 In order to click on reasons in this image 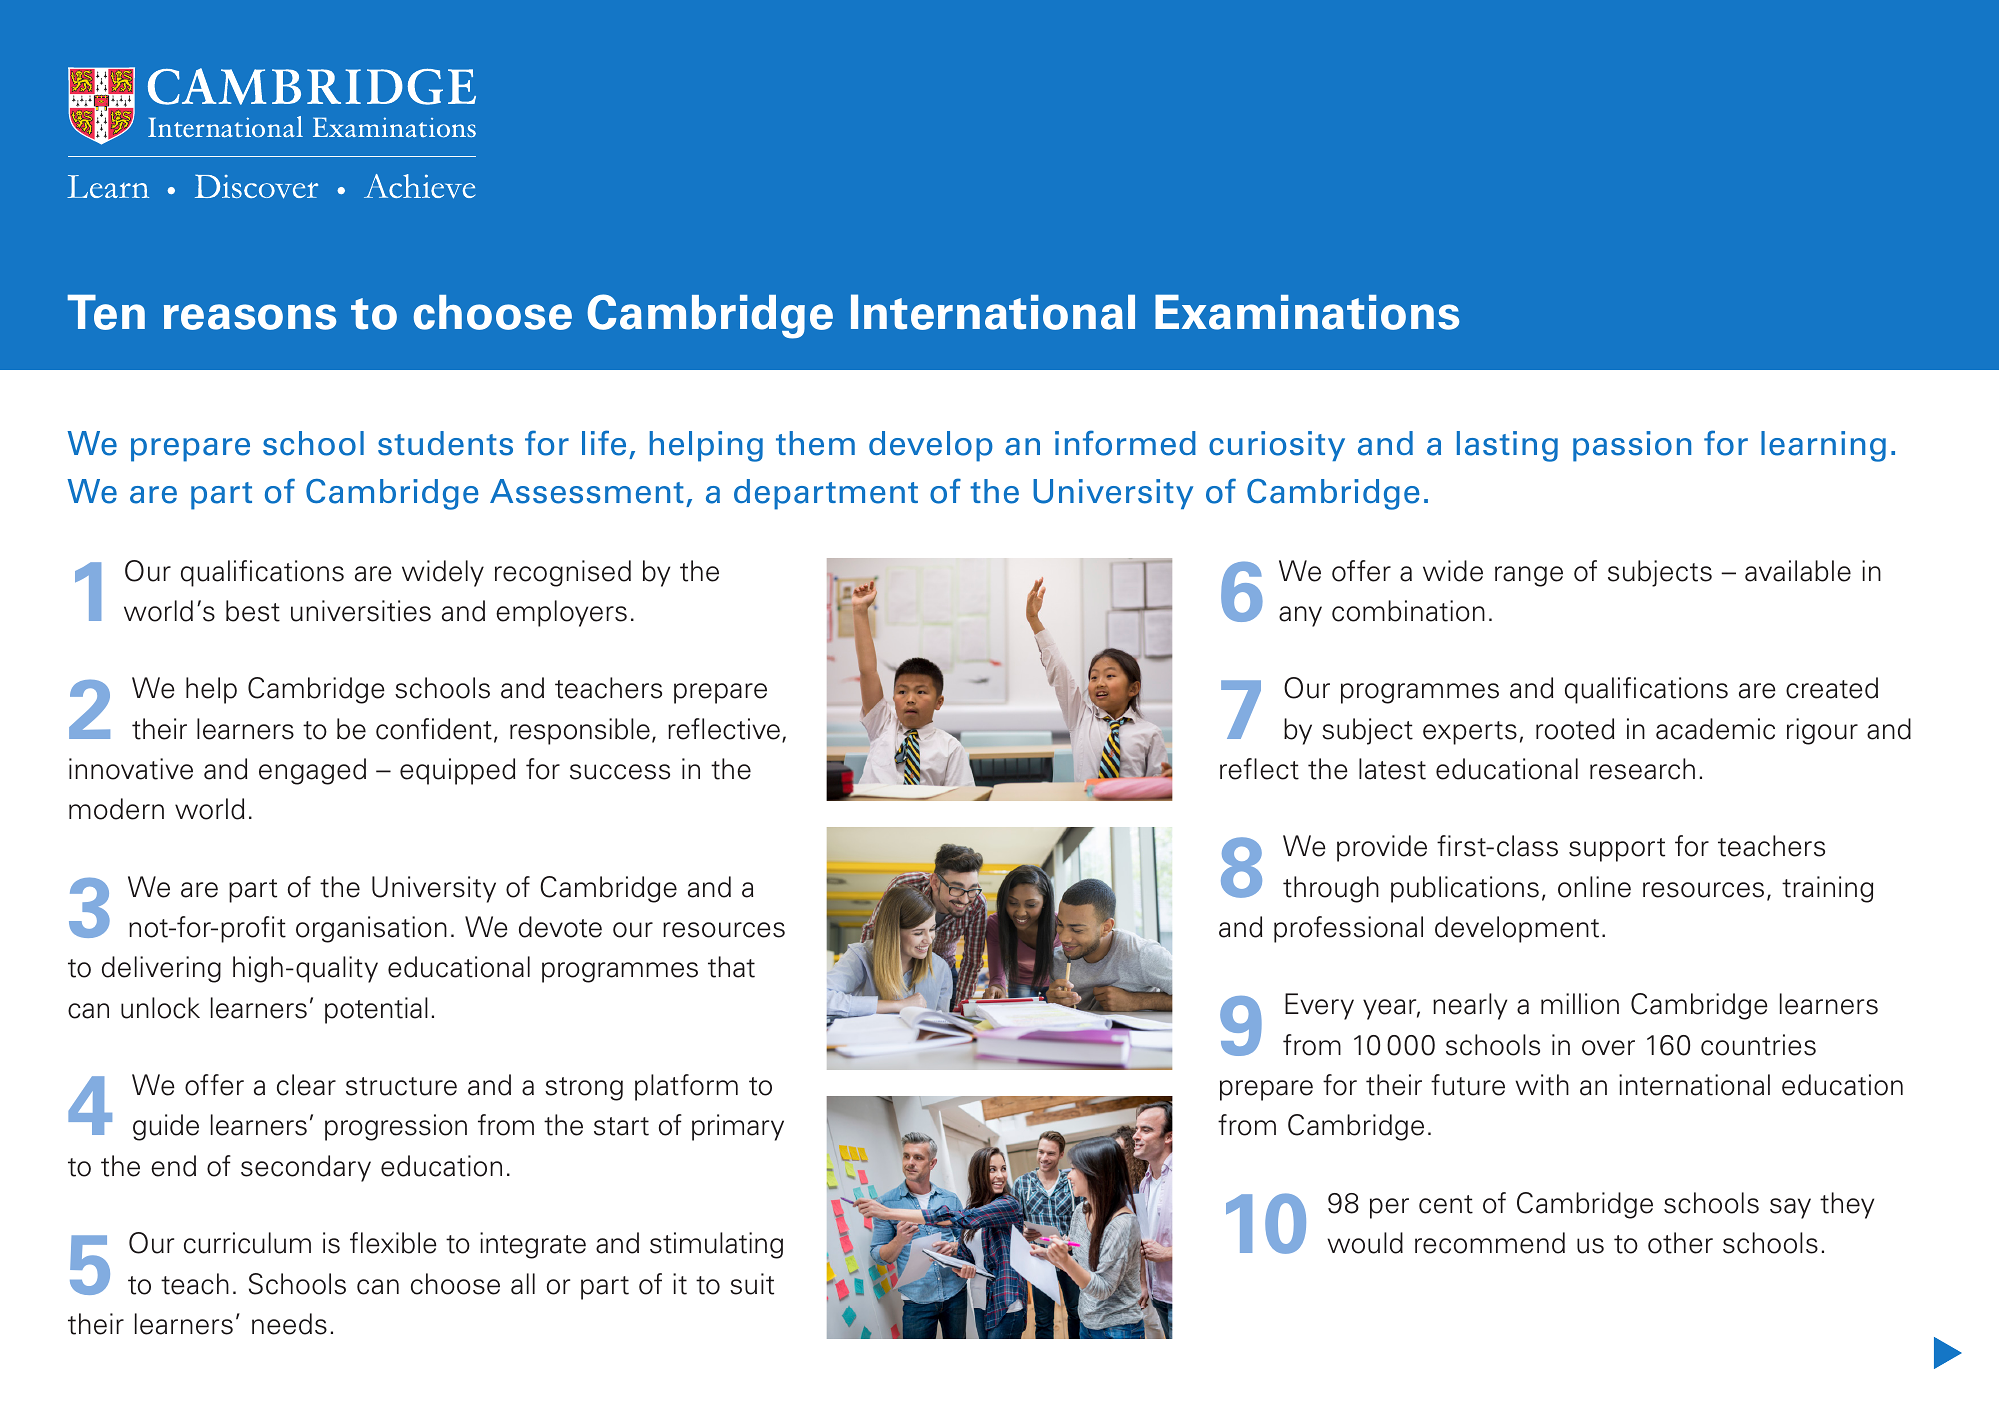, I will do `click(250, 317)`.
